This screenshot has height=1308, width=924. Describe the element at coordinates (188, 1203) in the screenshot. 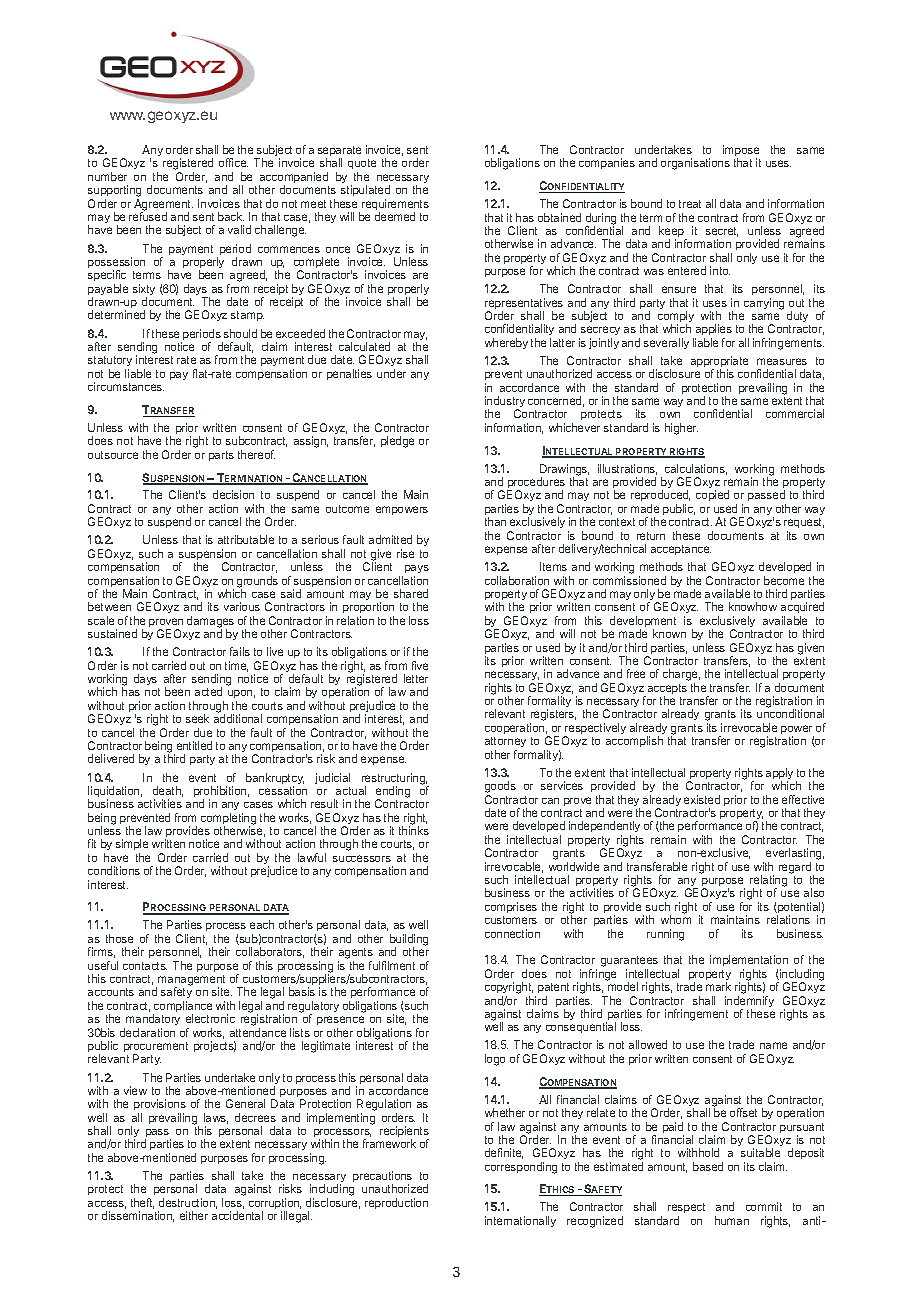

I see `destruction` at that location.
